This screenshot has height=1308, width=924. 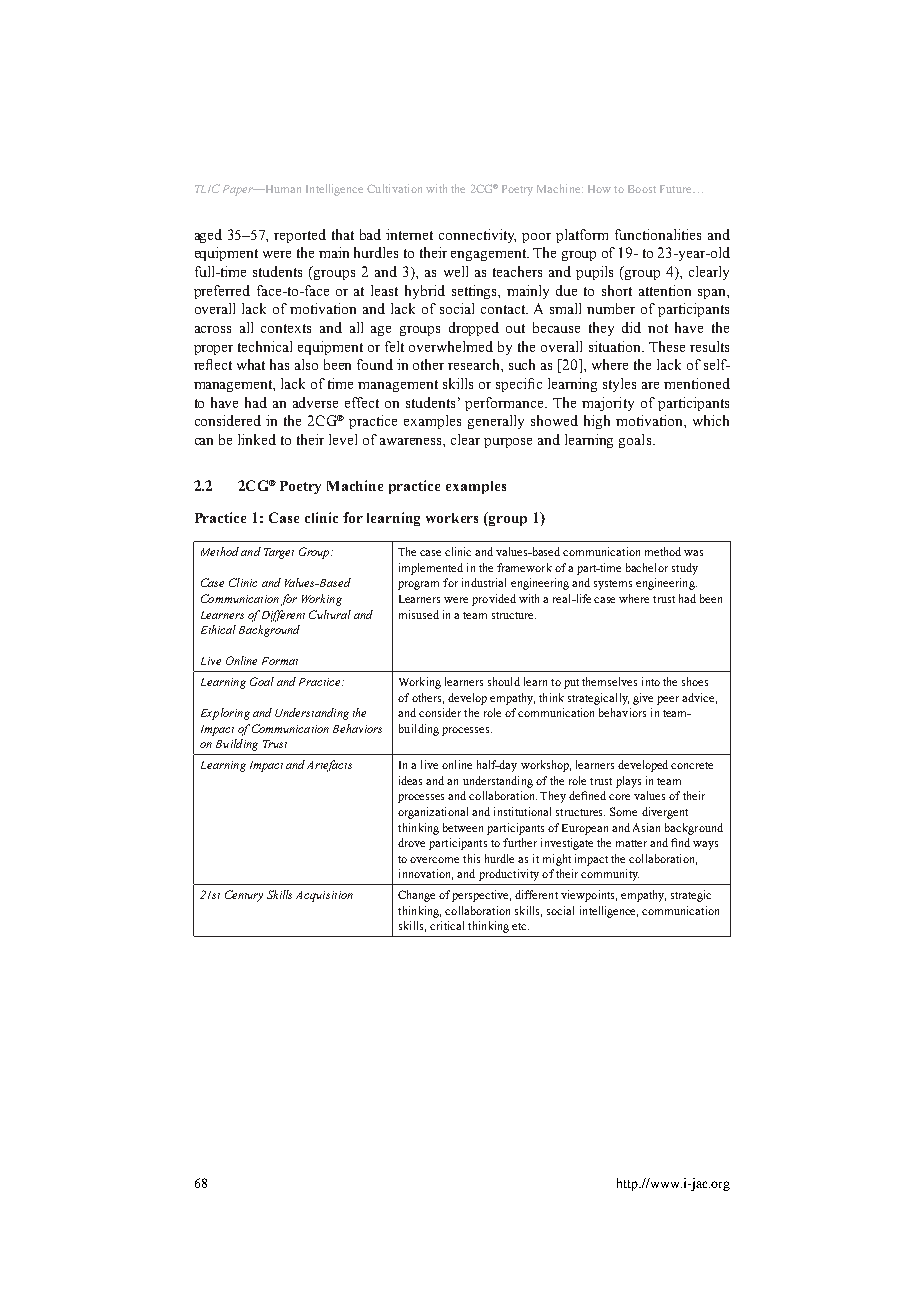 I want to click on Boost, so click(x=642, y=189).
